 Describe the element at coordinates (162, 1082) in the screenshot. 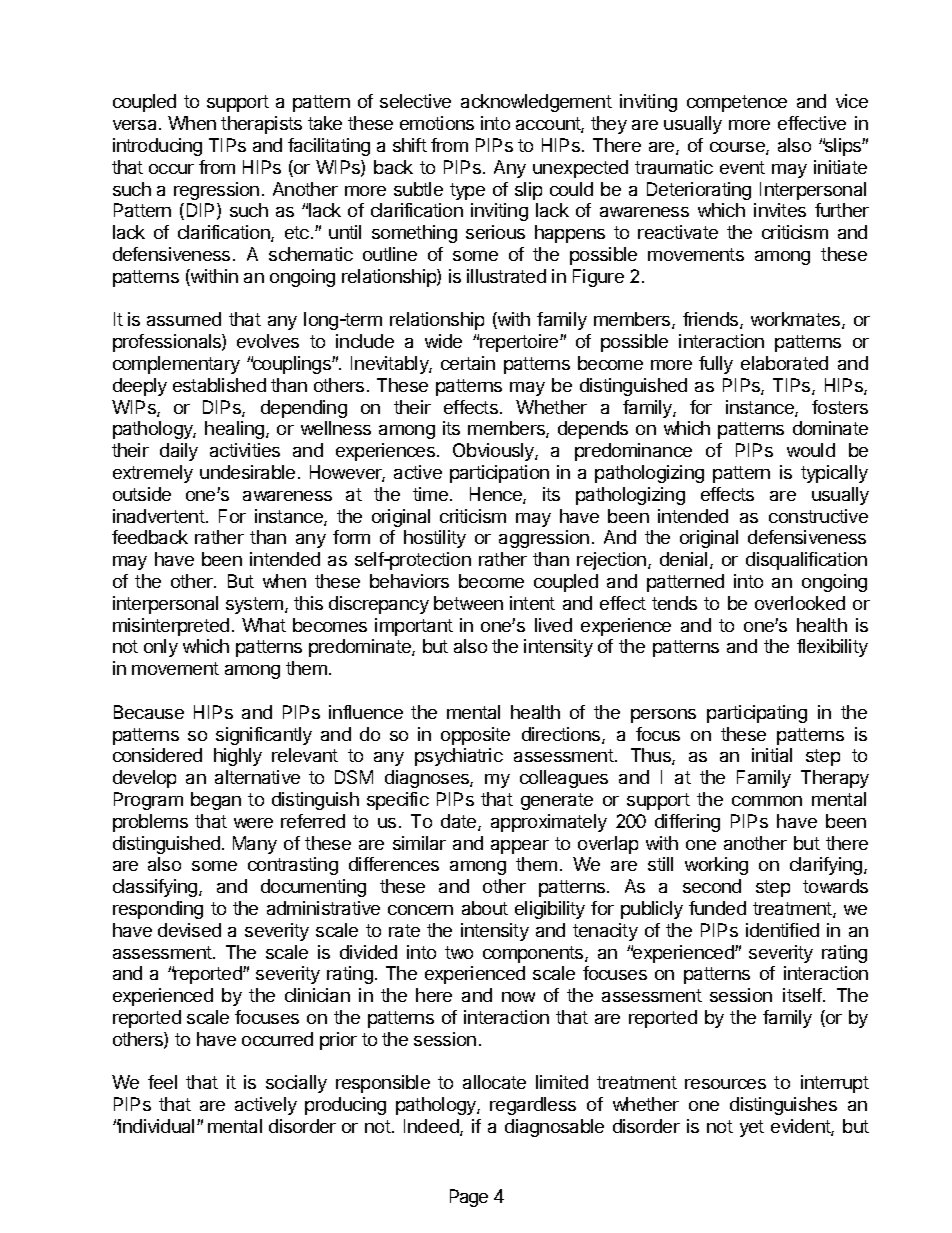

I see `feel` at that location.
